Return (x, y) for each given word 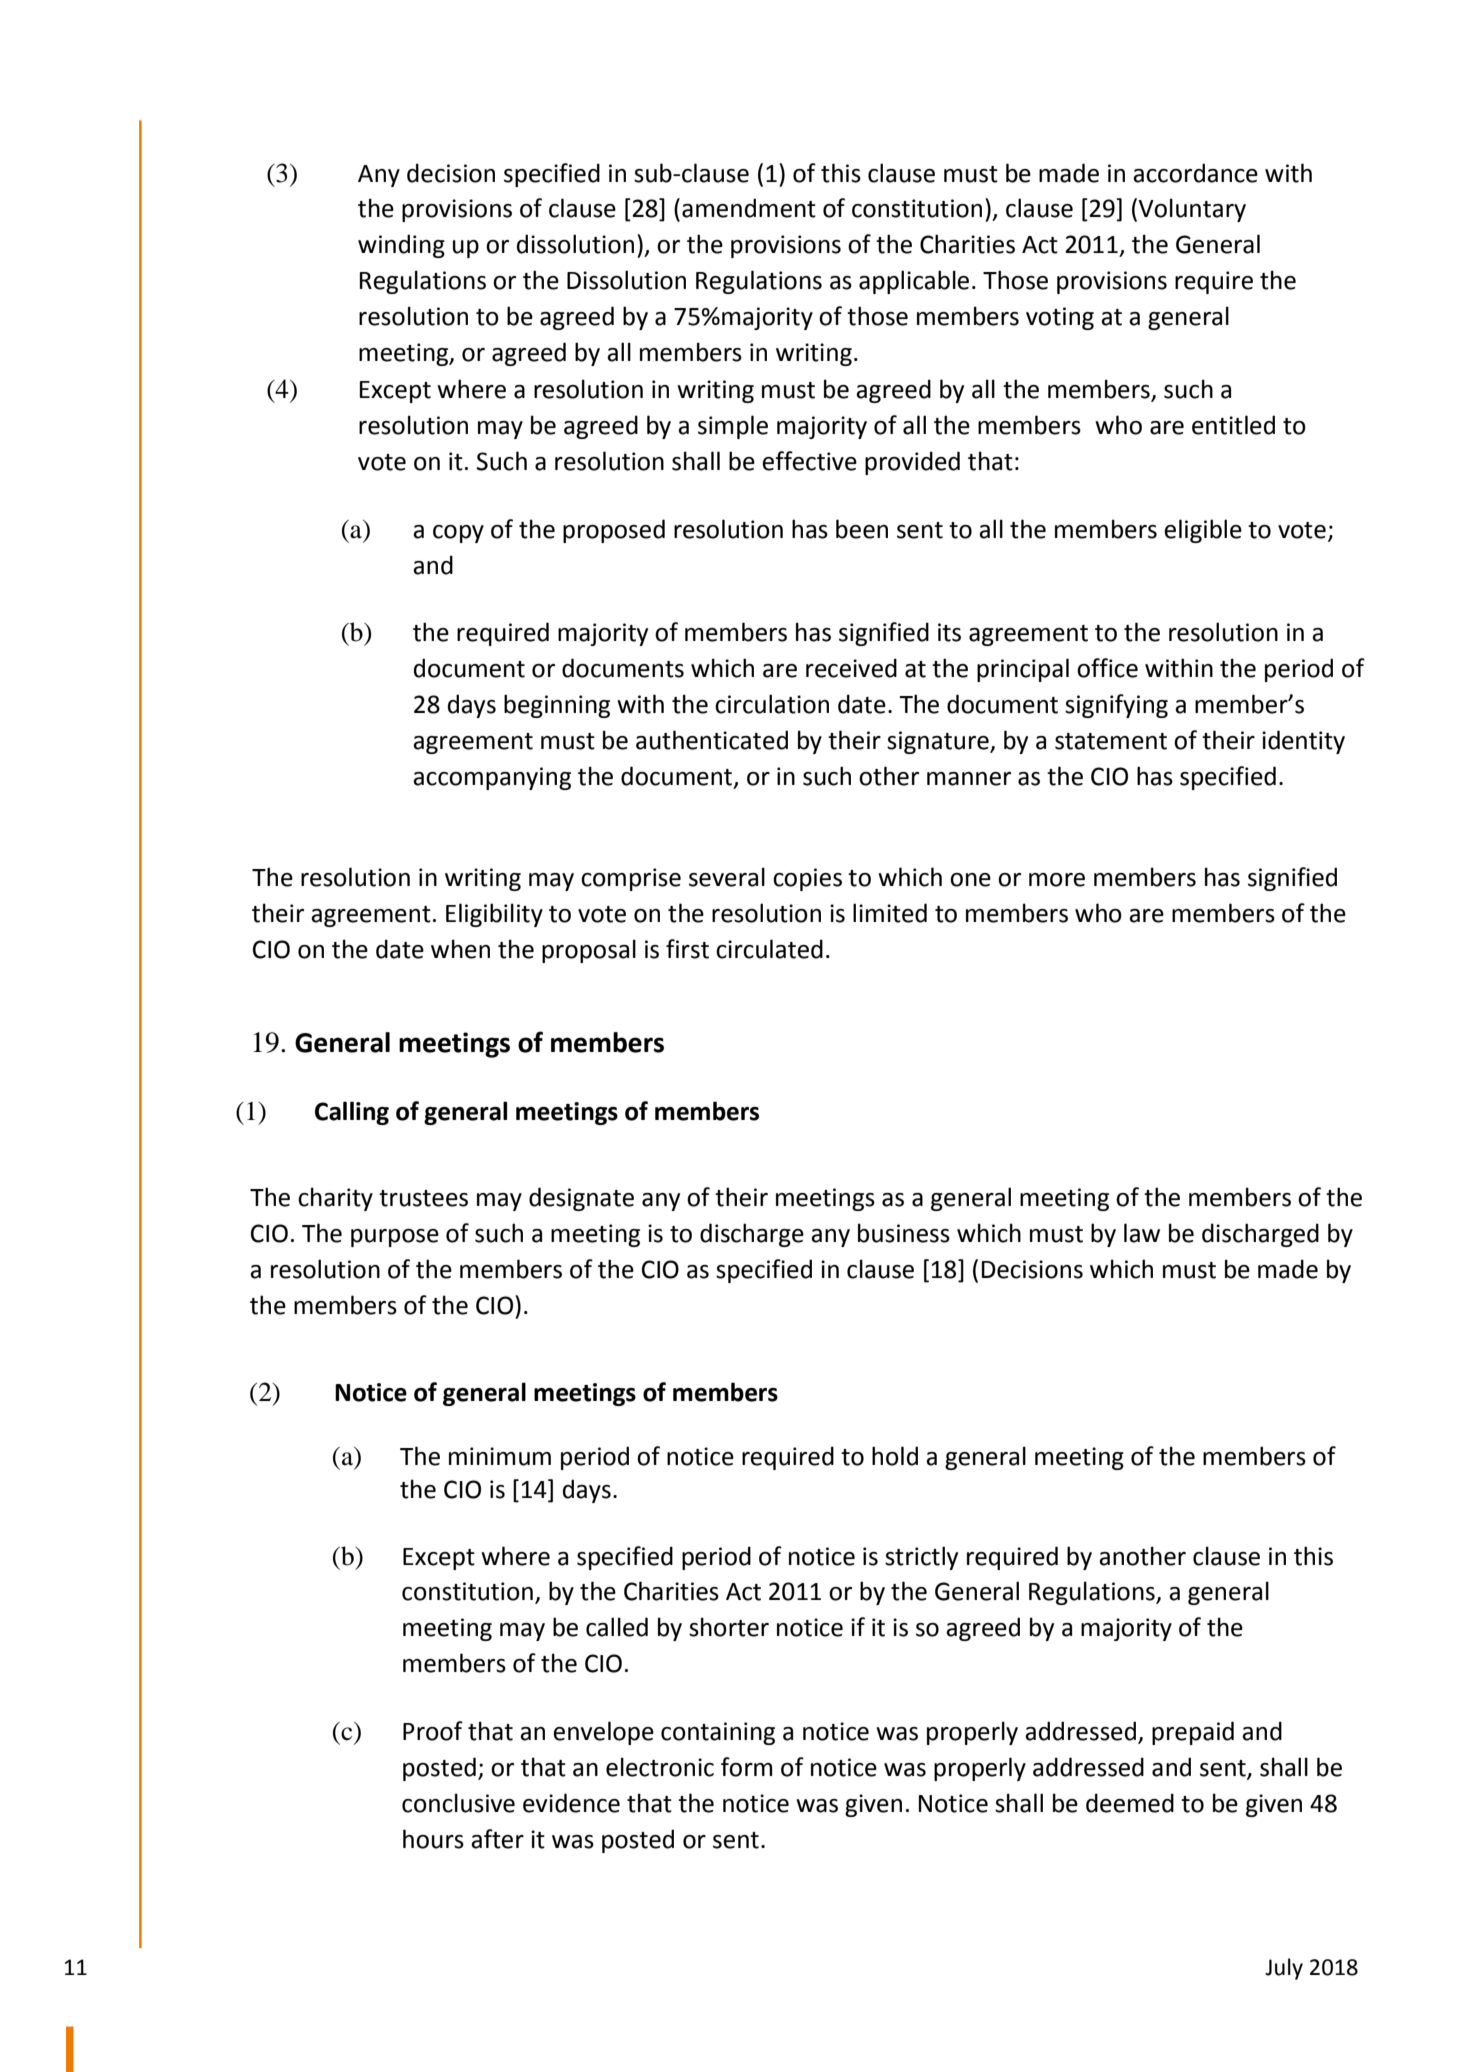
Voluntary (1192, 210)
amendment (749, 208)
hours (433, 1839)
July (1284, 1969)
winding (401, 246)
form (747, 1767)
